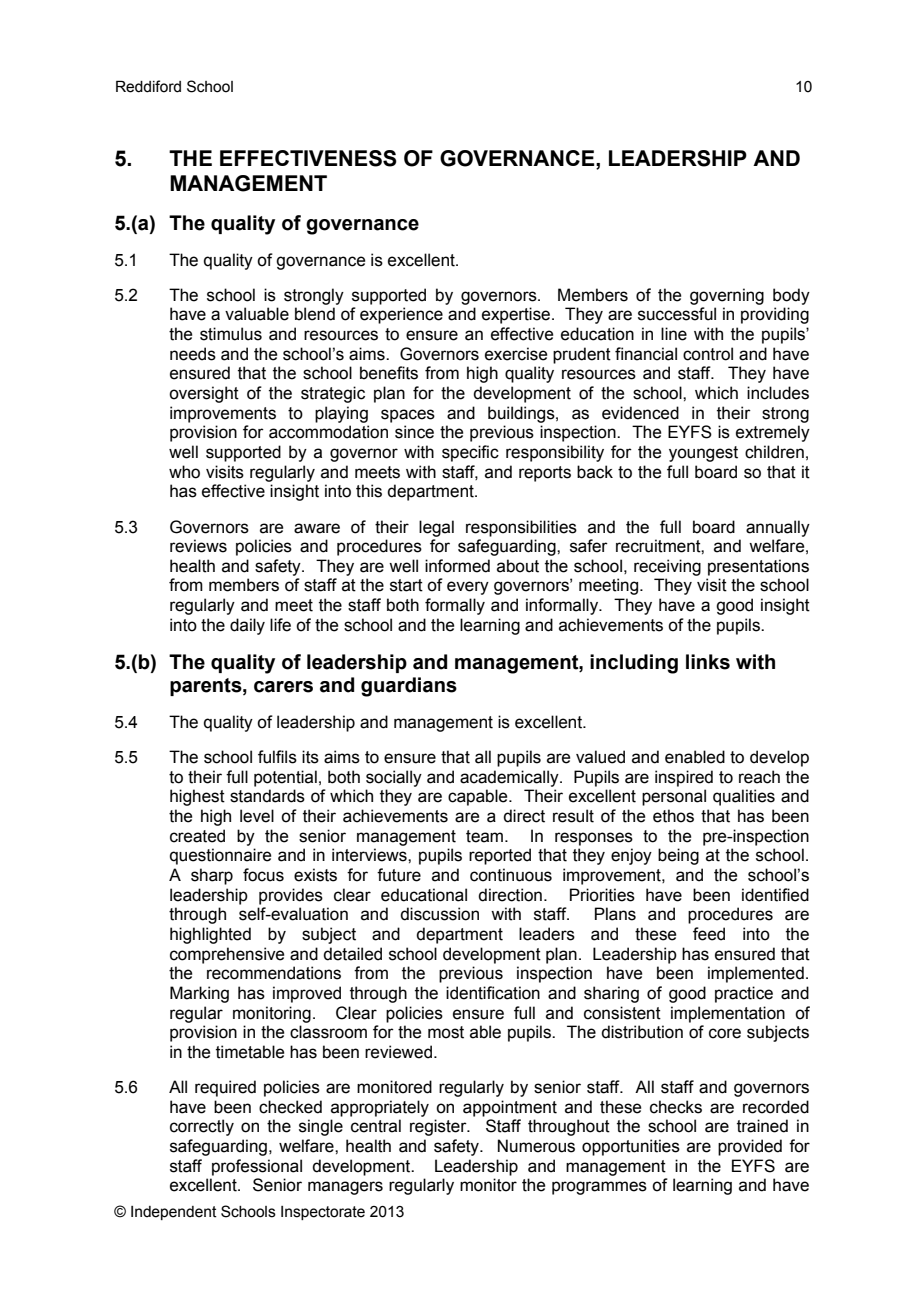 This screenshot has height=1308, width=924. What do you see at coordinates (511, 875) in the screenshot?
I see `continuous` at bounding box center [511, 875].
